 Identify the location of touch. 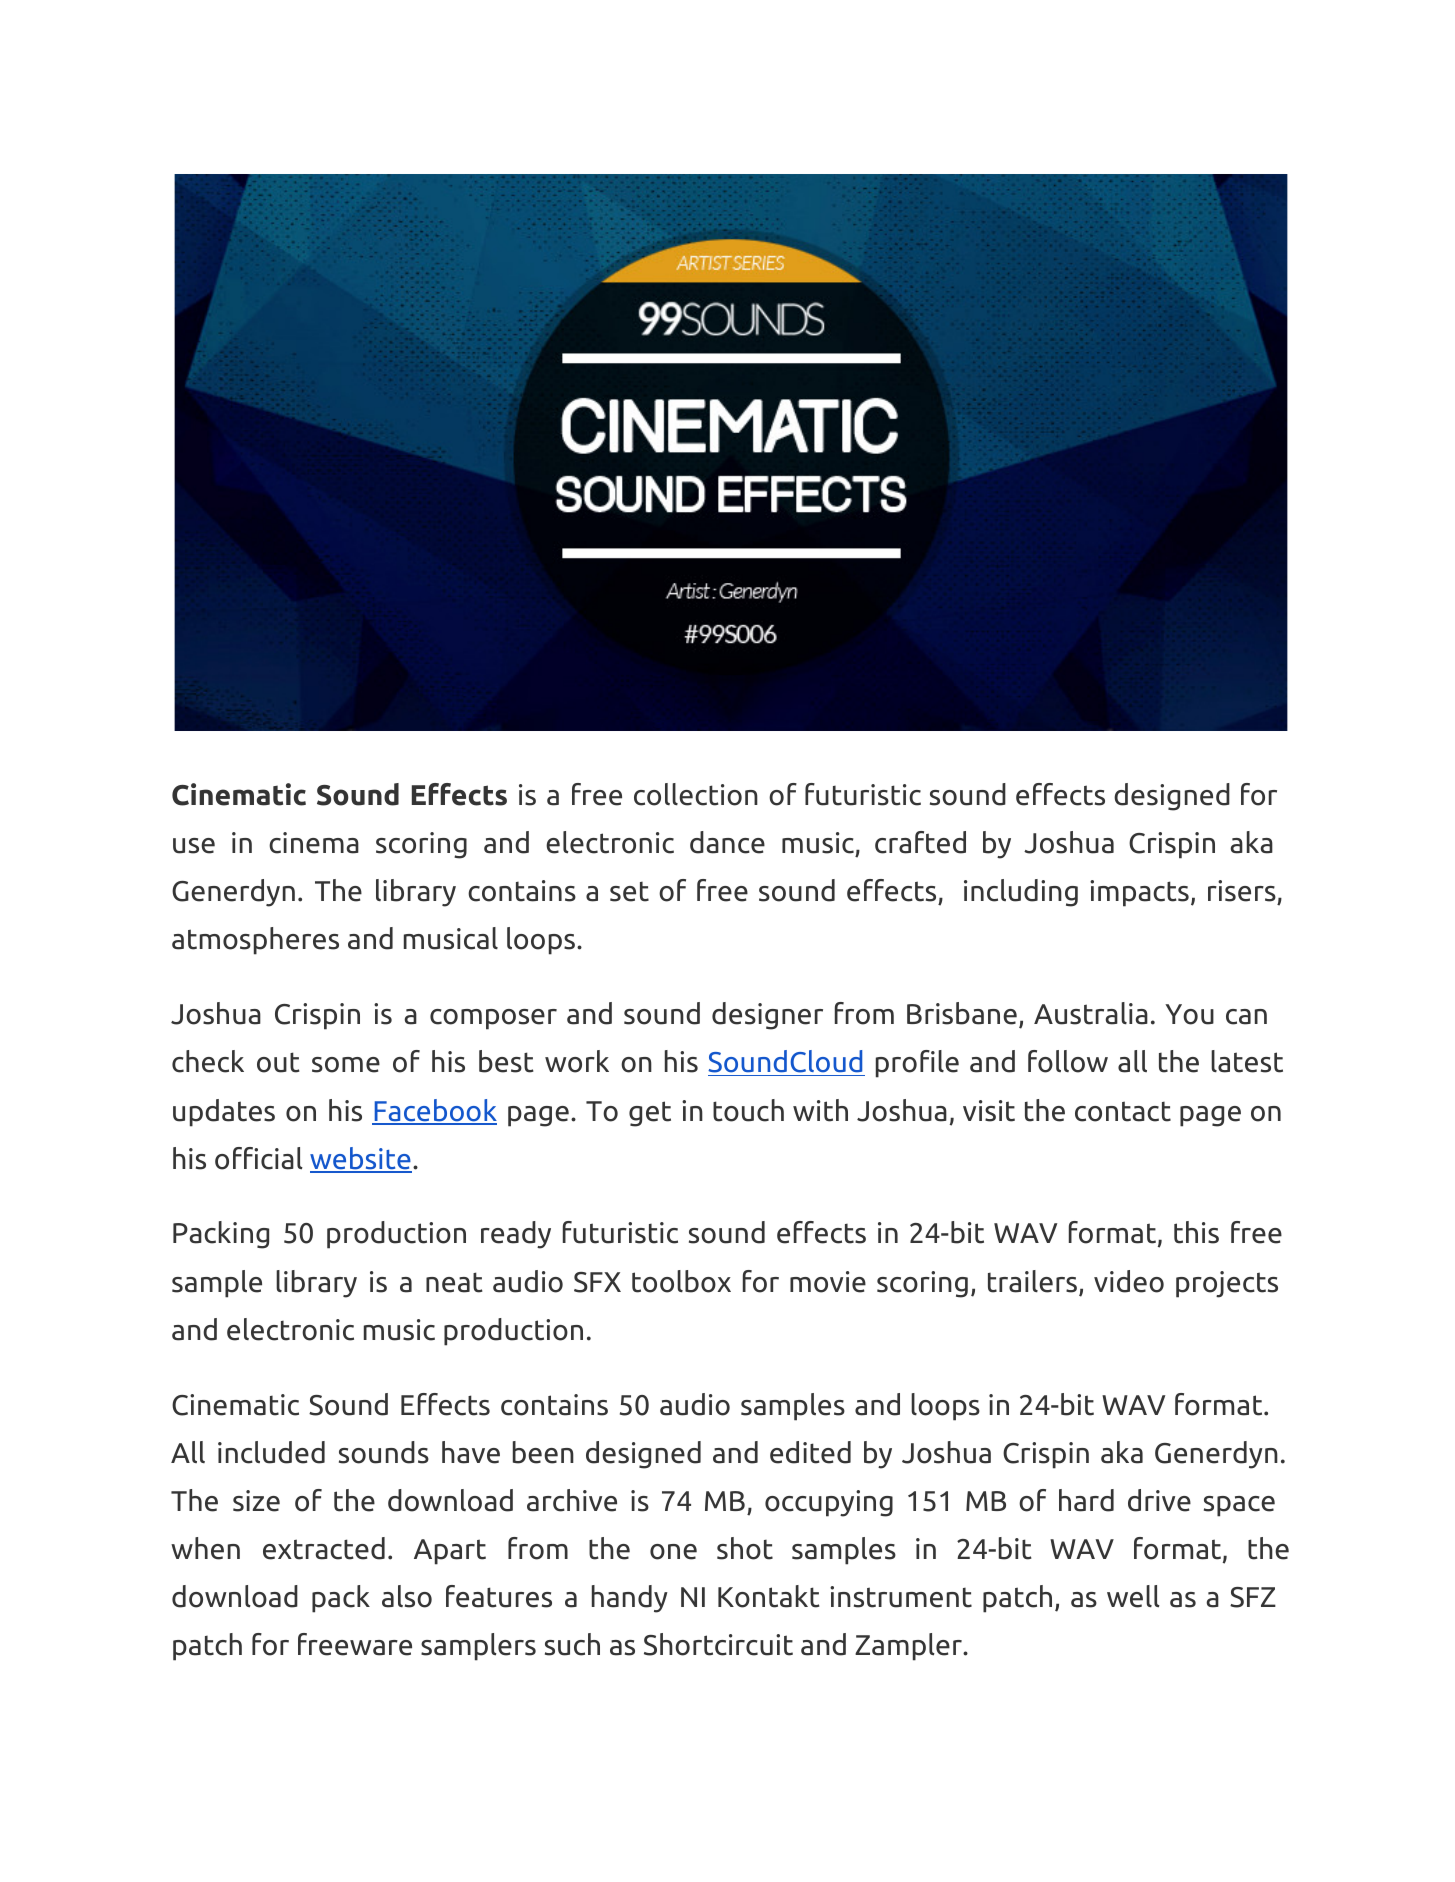
(748, 1110).
